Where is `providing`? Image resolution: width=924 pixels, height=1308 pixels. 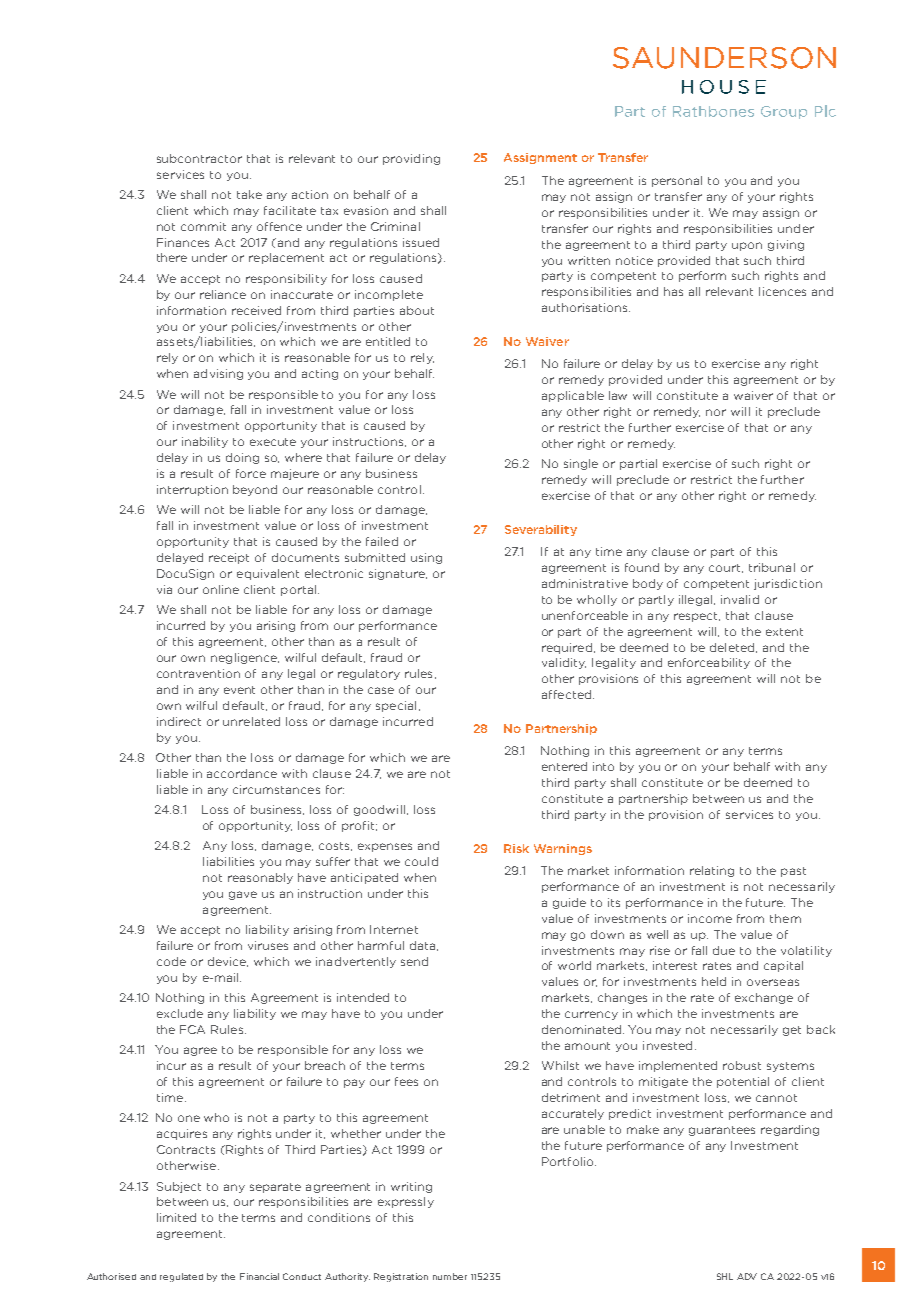 providing is located at coordinates (411, 159).
